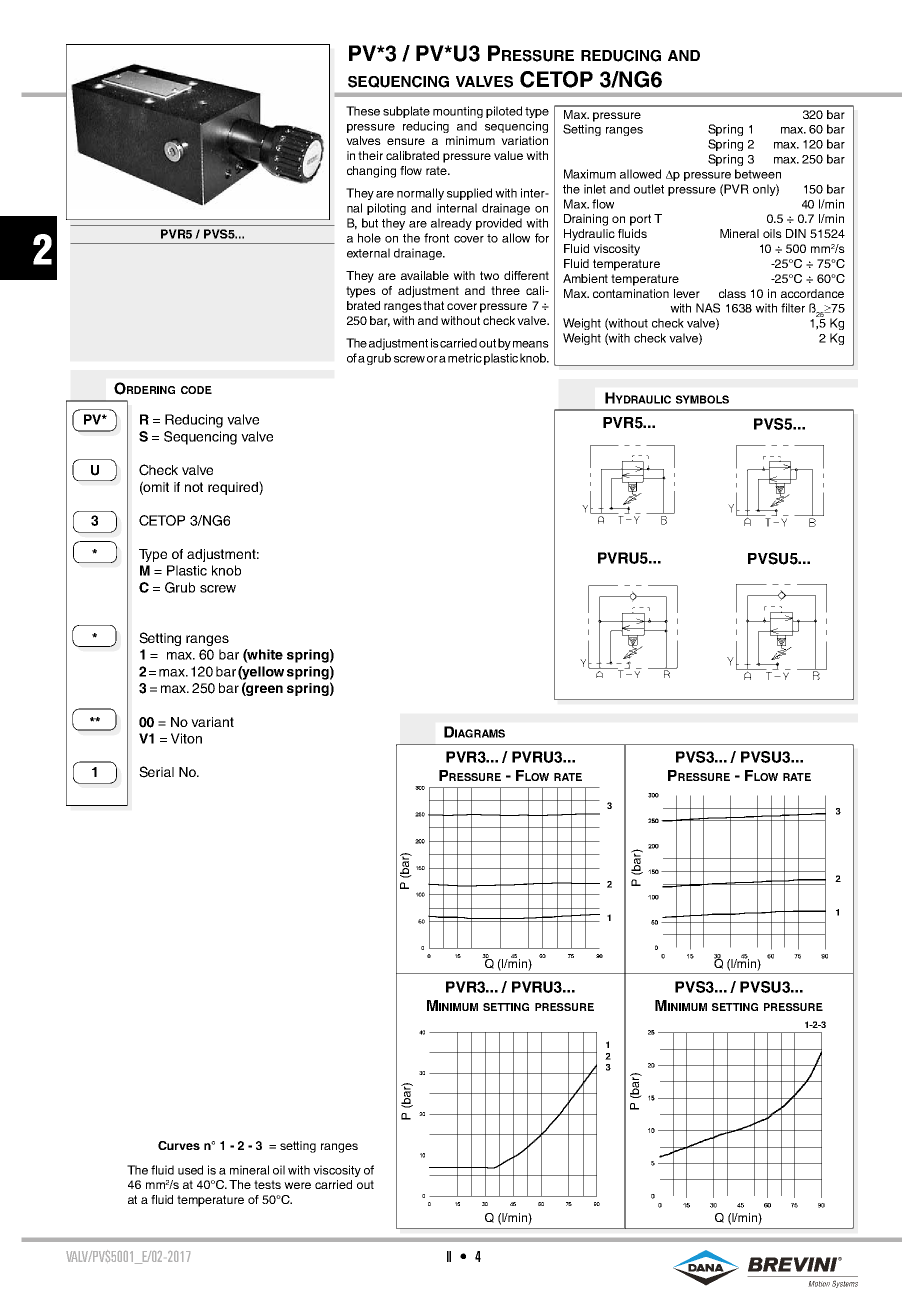 The height and width of the page is (1308, 924). I want to click on value, so click(508, 155).
